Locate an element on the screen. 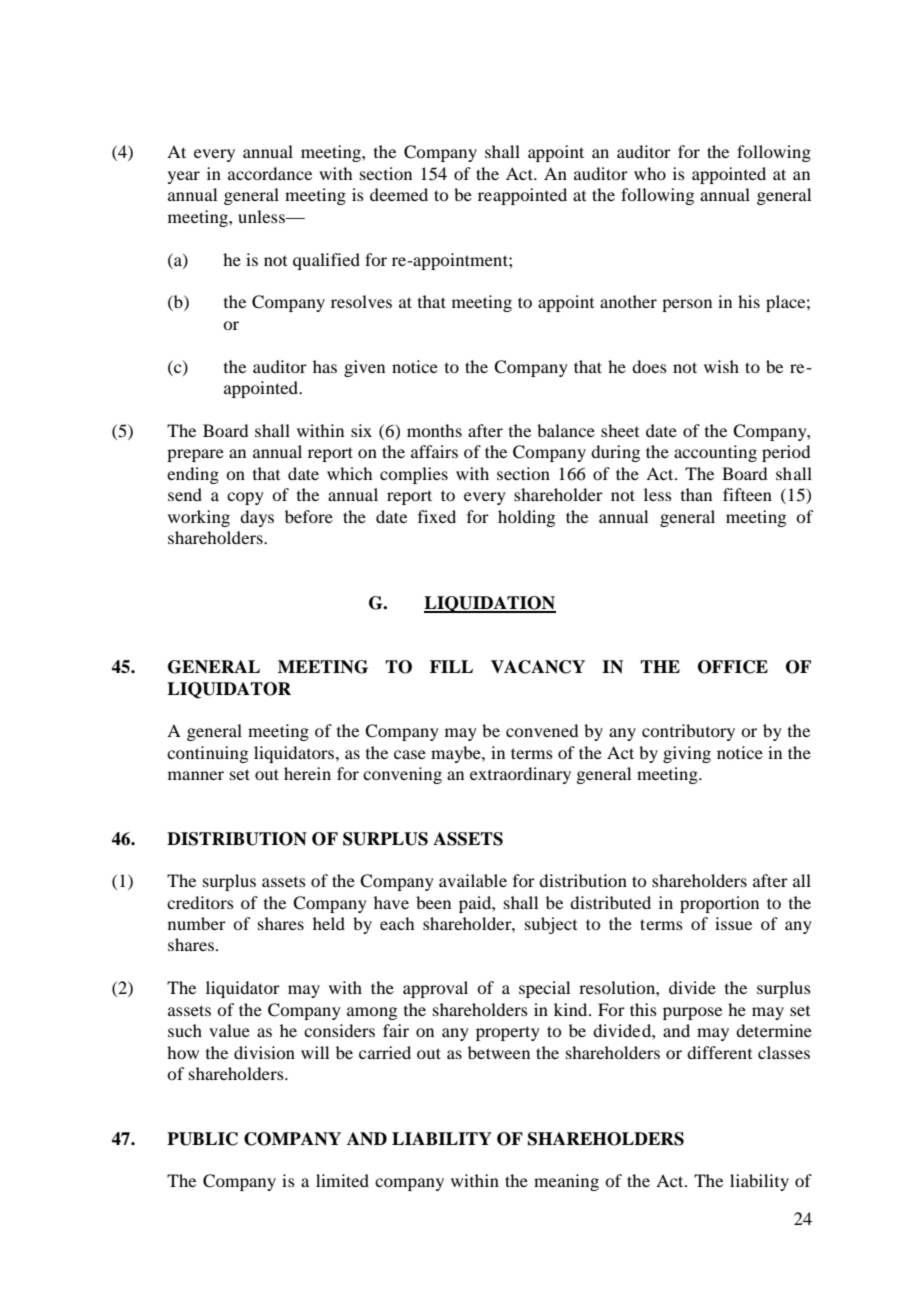 Image resolution: width=924 pixels, height=1307 pixels. different is located at coordinates (719, 1052).
